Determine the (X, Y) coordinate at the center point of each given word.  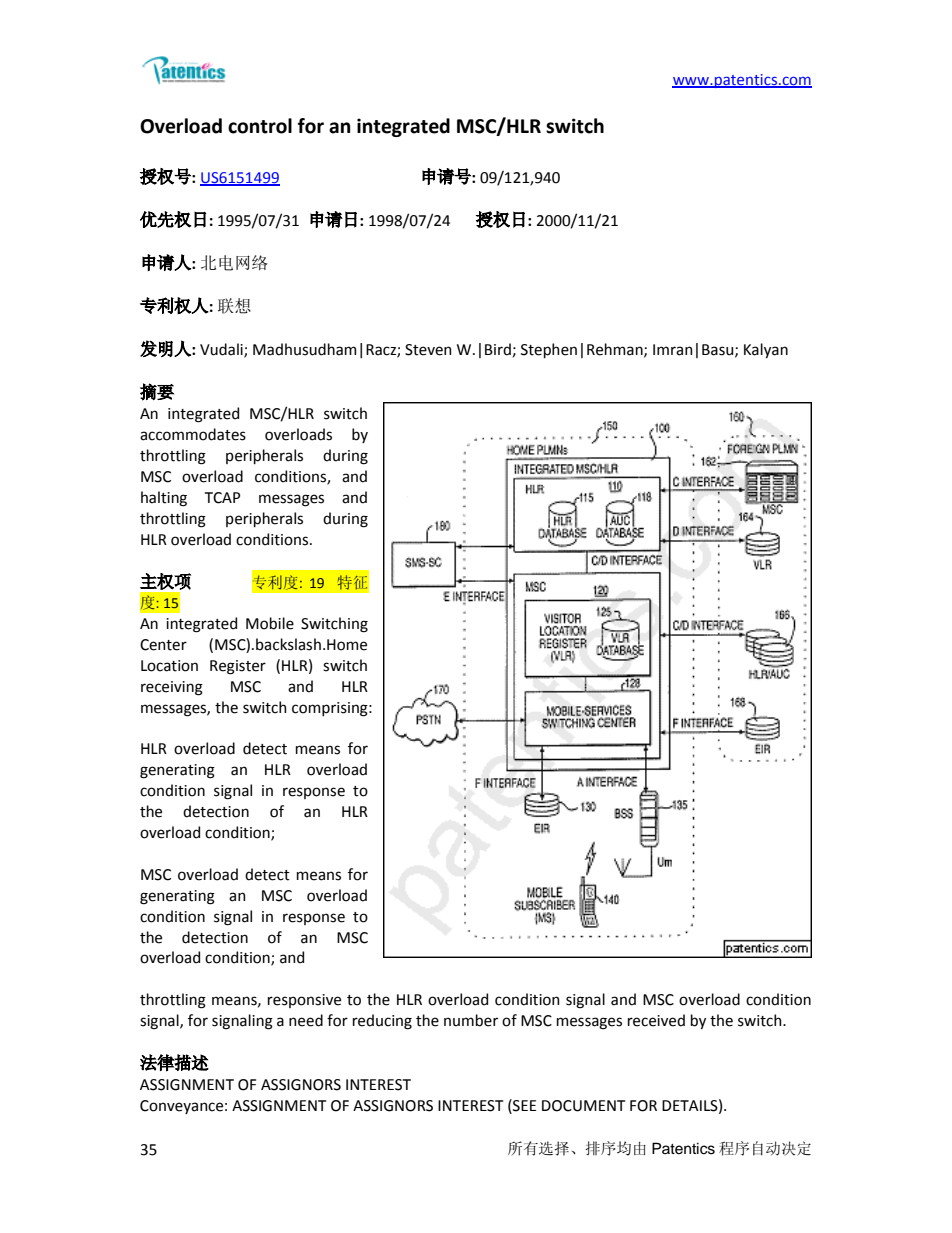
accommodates (193, 434)
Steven (428, 350)
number (471, 1020)
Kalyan (766, 350)
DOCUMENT (583, 1106)
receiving (172, 688)
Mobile (270, 623)
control (260, 126)
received (656, 1020)
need (306, 1020)
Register (238, 667)
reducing (382, 1022)
